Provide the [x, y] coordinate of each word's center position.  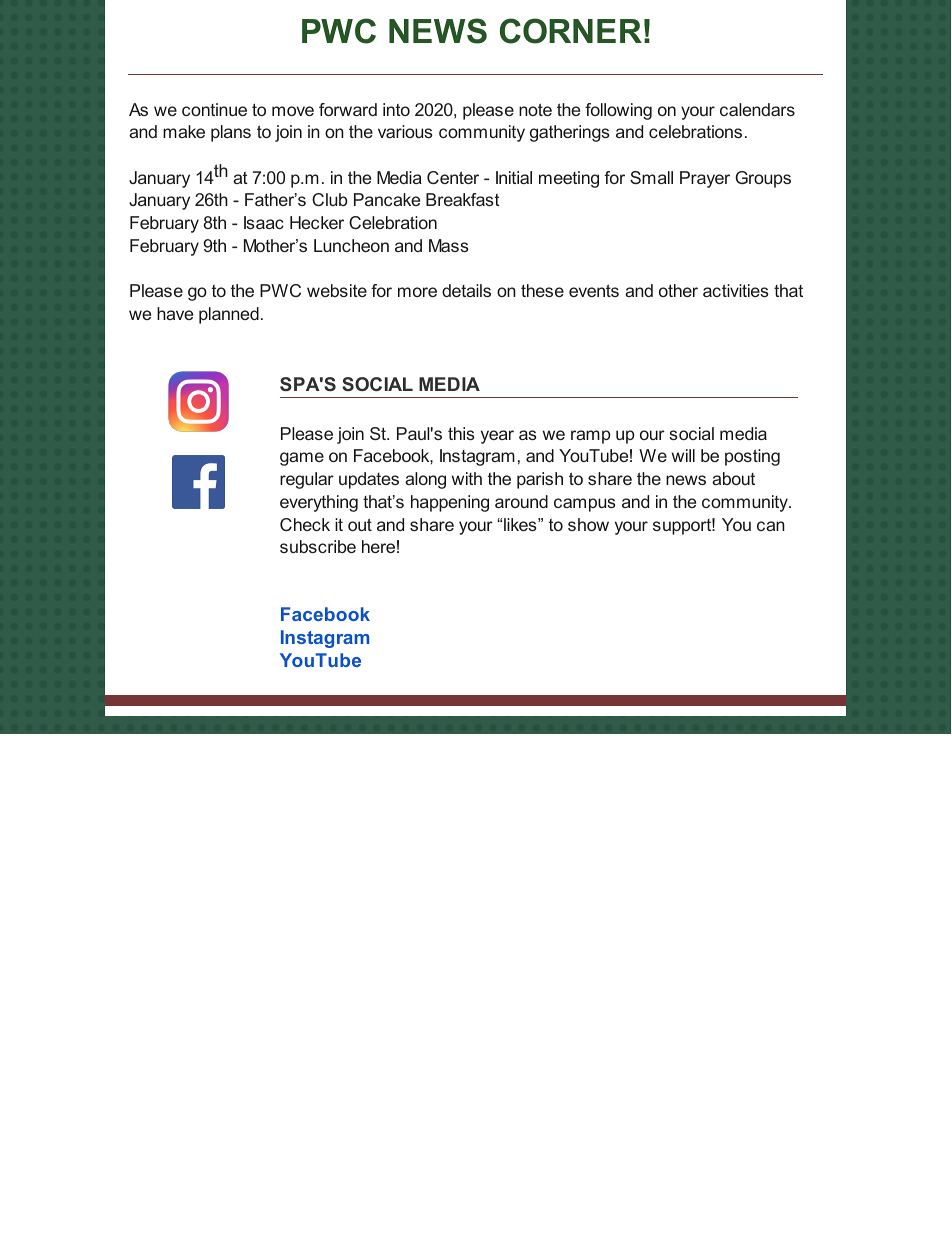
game [302, 459]
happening [450, 503]
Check [305, 524]
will [683, 455]
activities [736, 290]
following [618, 111]
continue [214, 109]
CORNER [571, 31]
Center [453, 177]
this [461, 433]
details [466, 290]
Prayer [705, 179]
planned [229, 315]
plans [231, 133]
